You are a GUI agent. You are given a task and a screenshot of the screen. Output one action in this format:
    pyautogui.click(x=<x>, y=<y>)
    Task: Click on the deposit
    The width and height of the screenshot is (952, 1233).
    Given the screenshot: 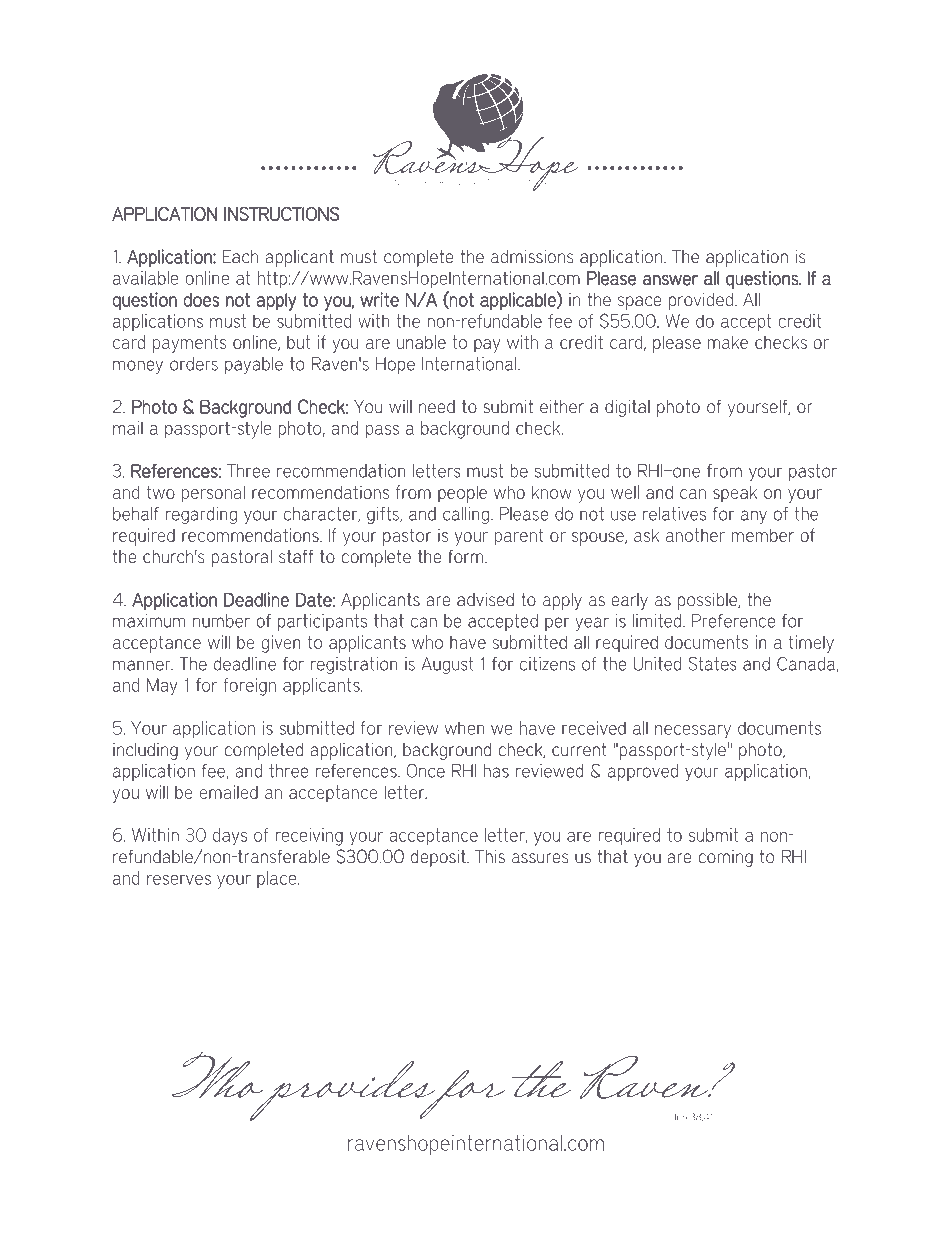 What is the action you would take?
    pyautogui.click(x=439, y=858)
